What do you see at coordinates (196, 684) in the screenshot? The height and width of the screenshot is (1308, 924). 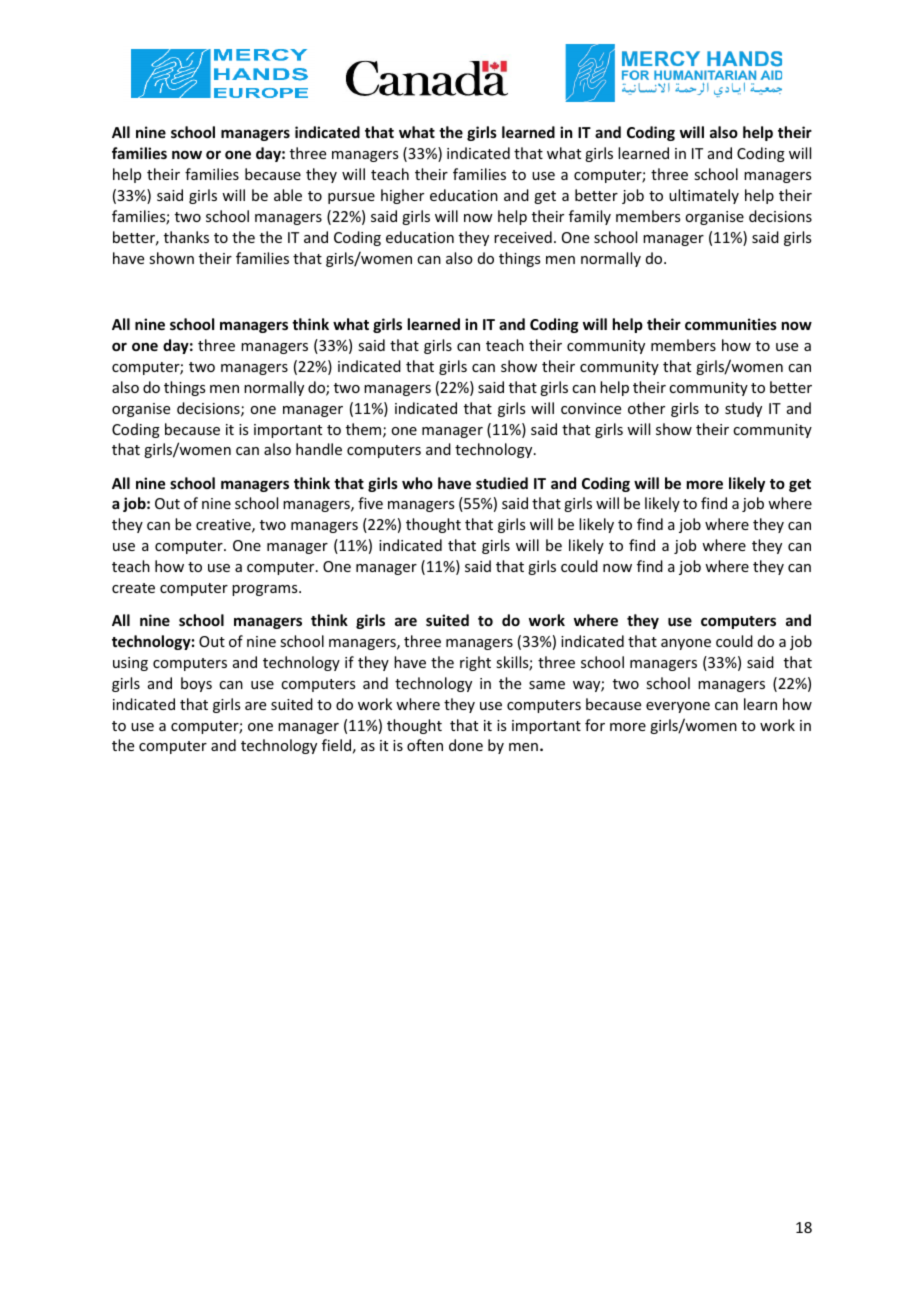 I see `boys` at bounding box center [196, 684].
